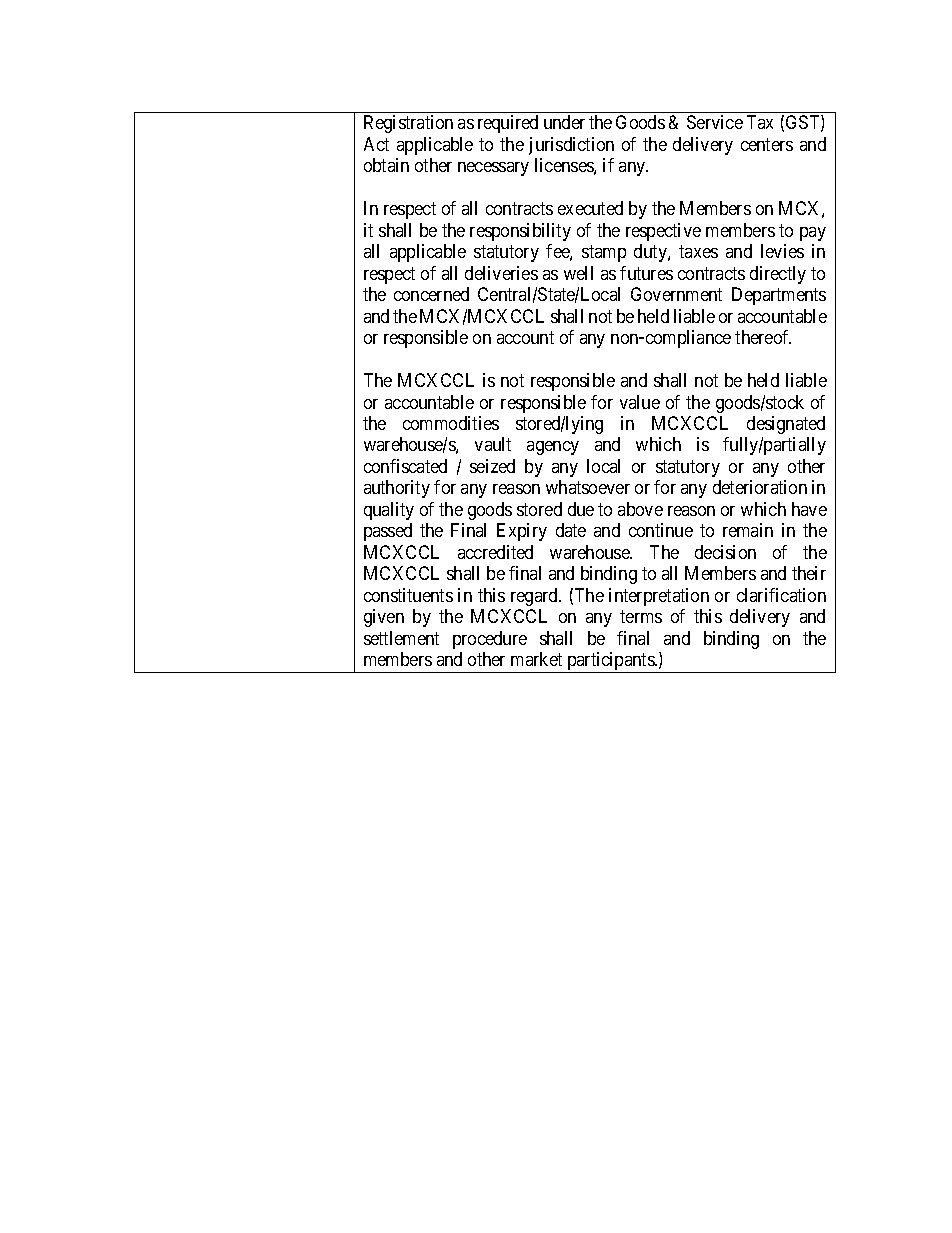  I want to click on settlement, so click(401, 638).
